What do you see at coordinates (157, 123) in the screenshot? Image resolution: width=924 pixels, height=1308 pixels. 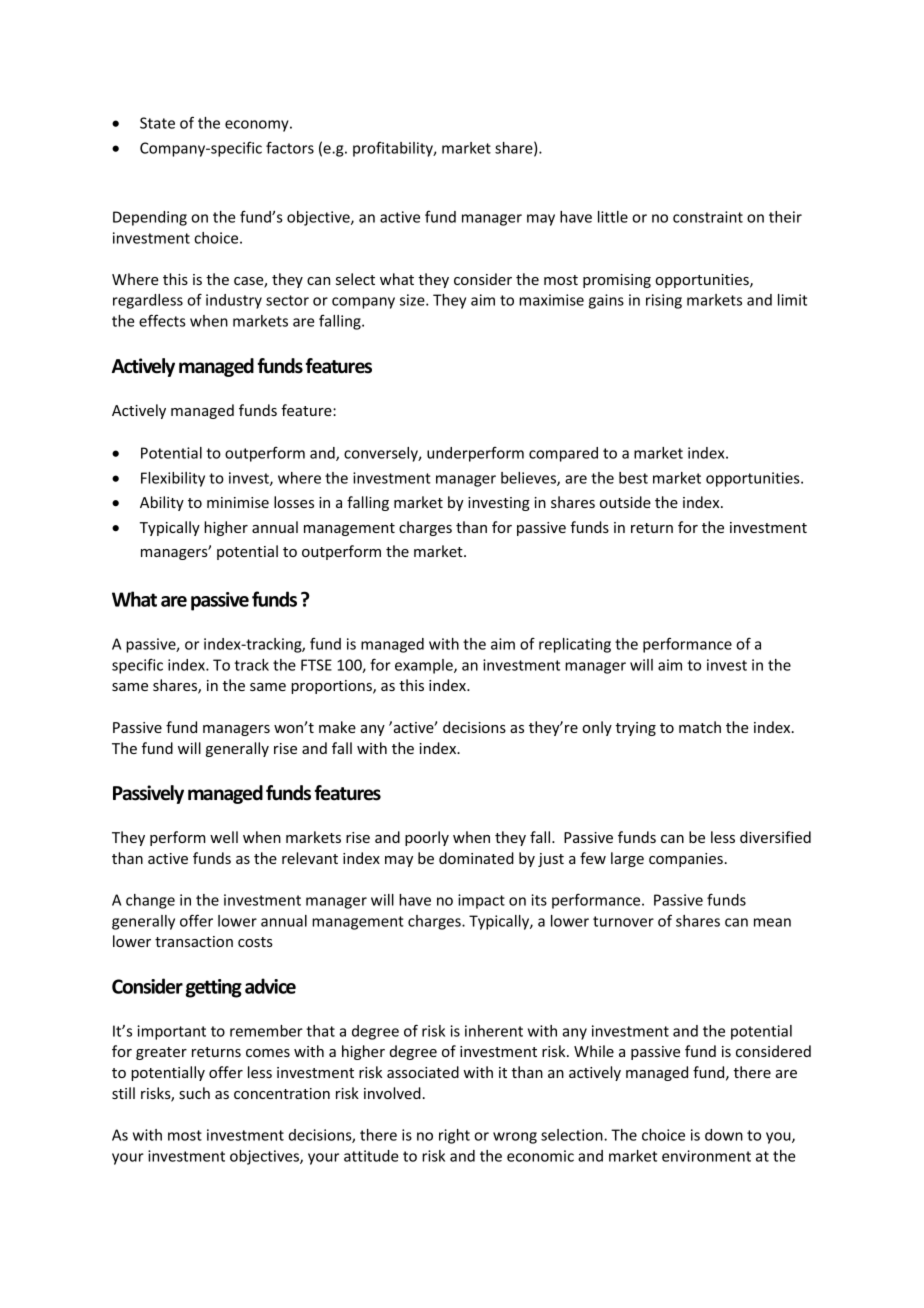 I see `State` at bounding box center [157, 123].
